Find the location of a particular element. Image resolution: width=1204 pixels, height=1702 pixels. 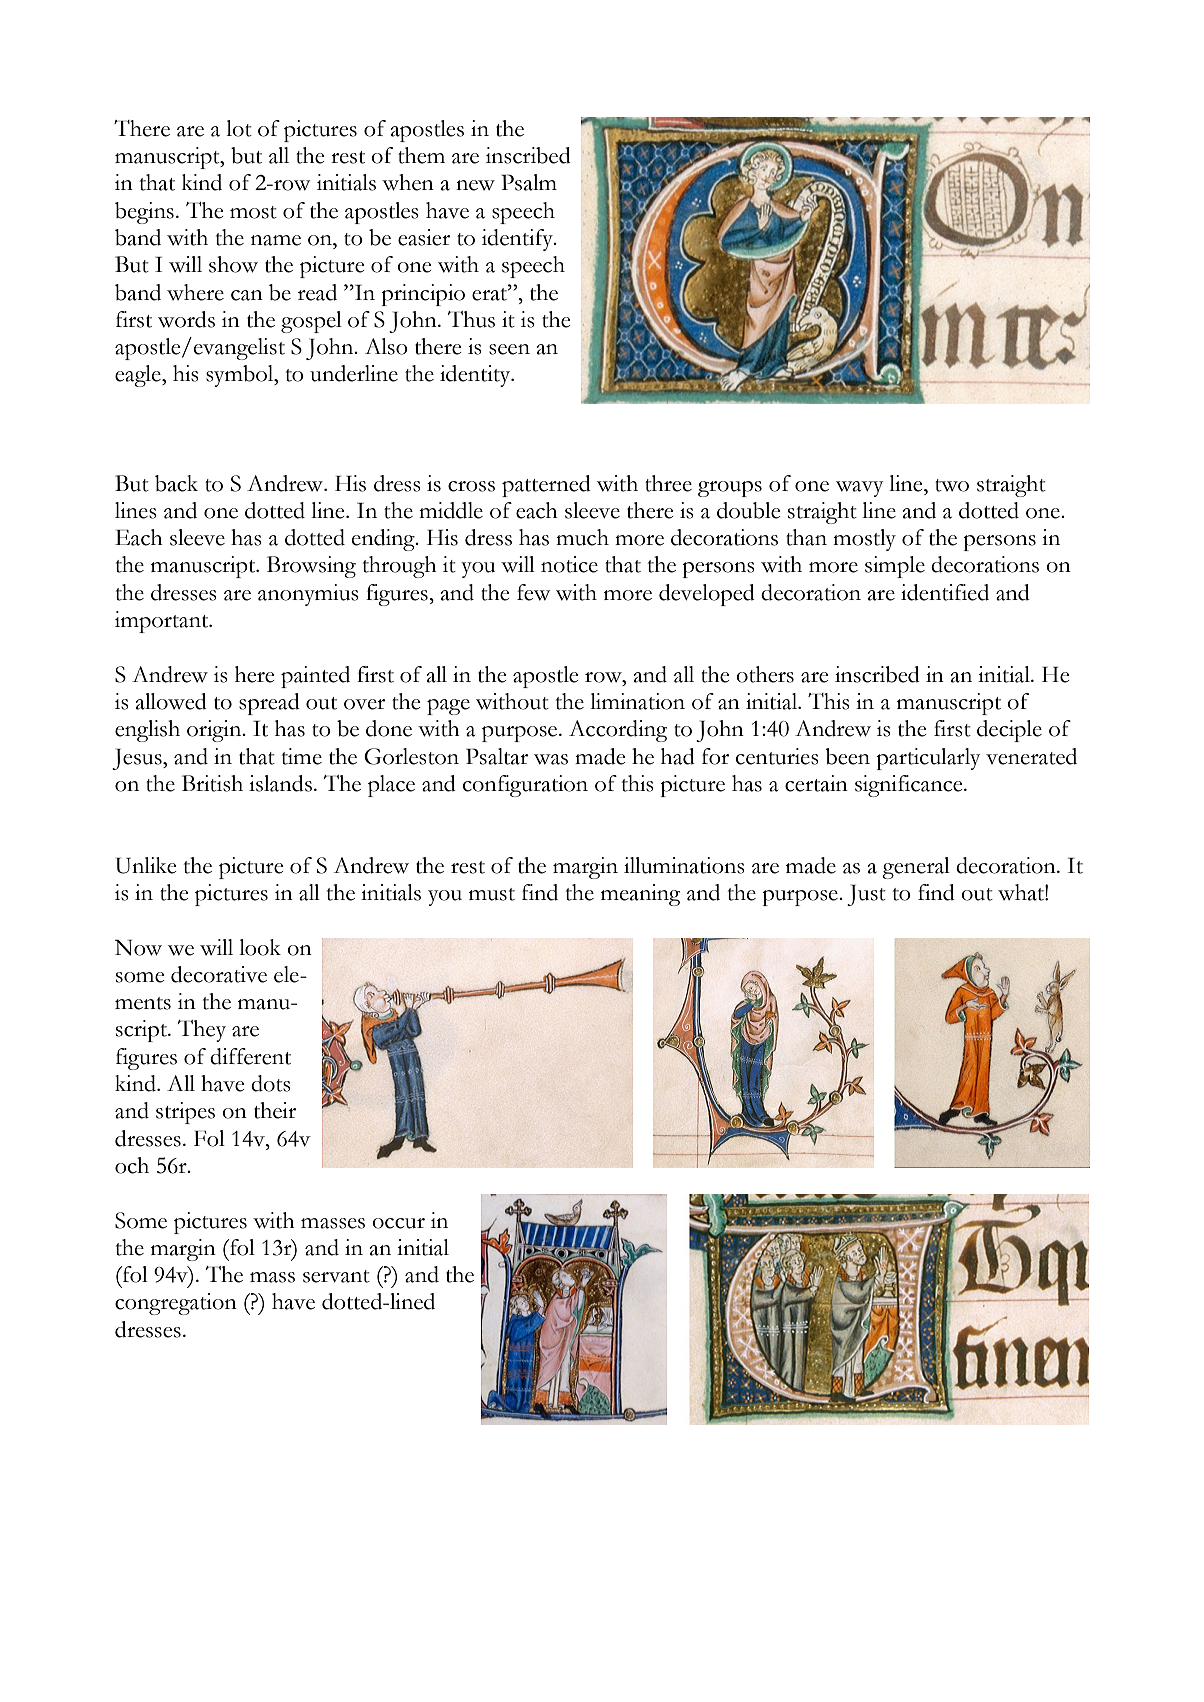

few is located at coordinates (533, 592).
